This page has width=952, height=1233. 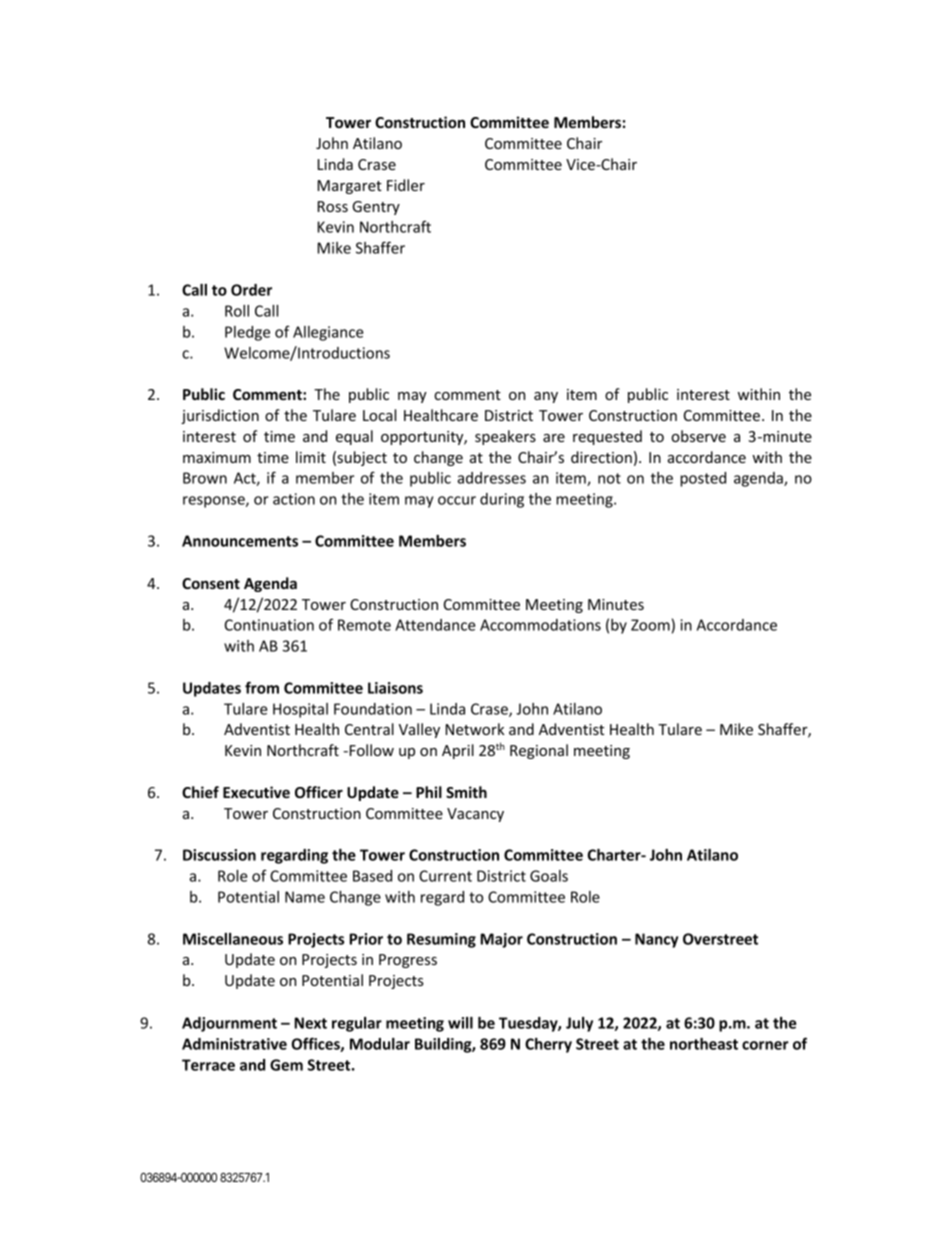 What do you see at coordinates (656, 940) in the page?
I see `Nancy` at bounding box center [656, 940].
